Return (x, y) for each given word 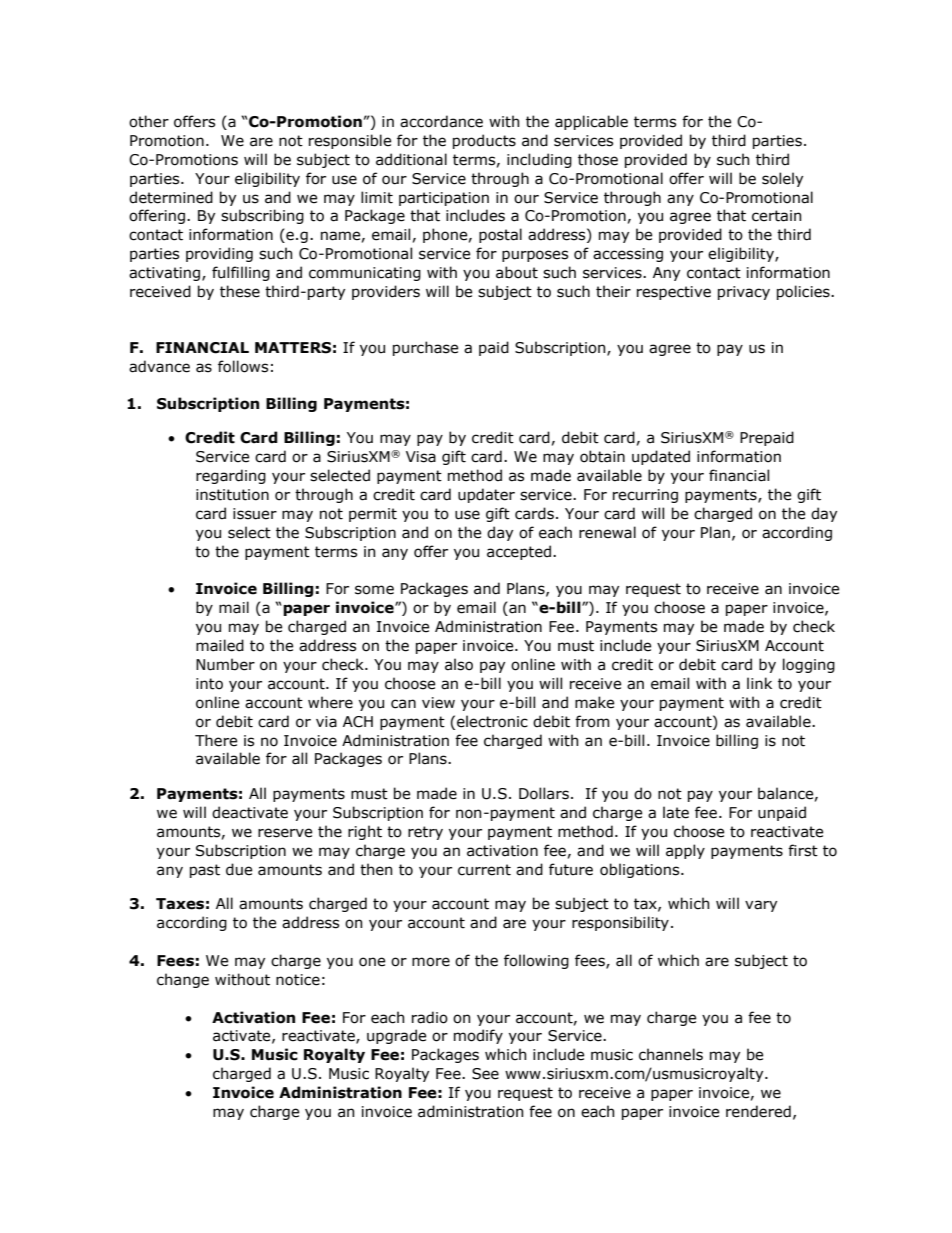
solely (782, 179)
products (484, 141)
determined (171, 197)
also (459, 664)
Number (225, 664)
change (183, 980)
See (485, 1074)
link (759, 683)
